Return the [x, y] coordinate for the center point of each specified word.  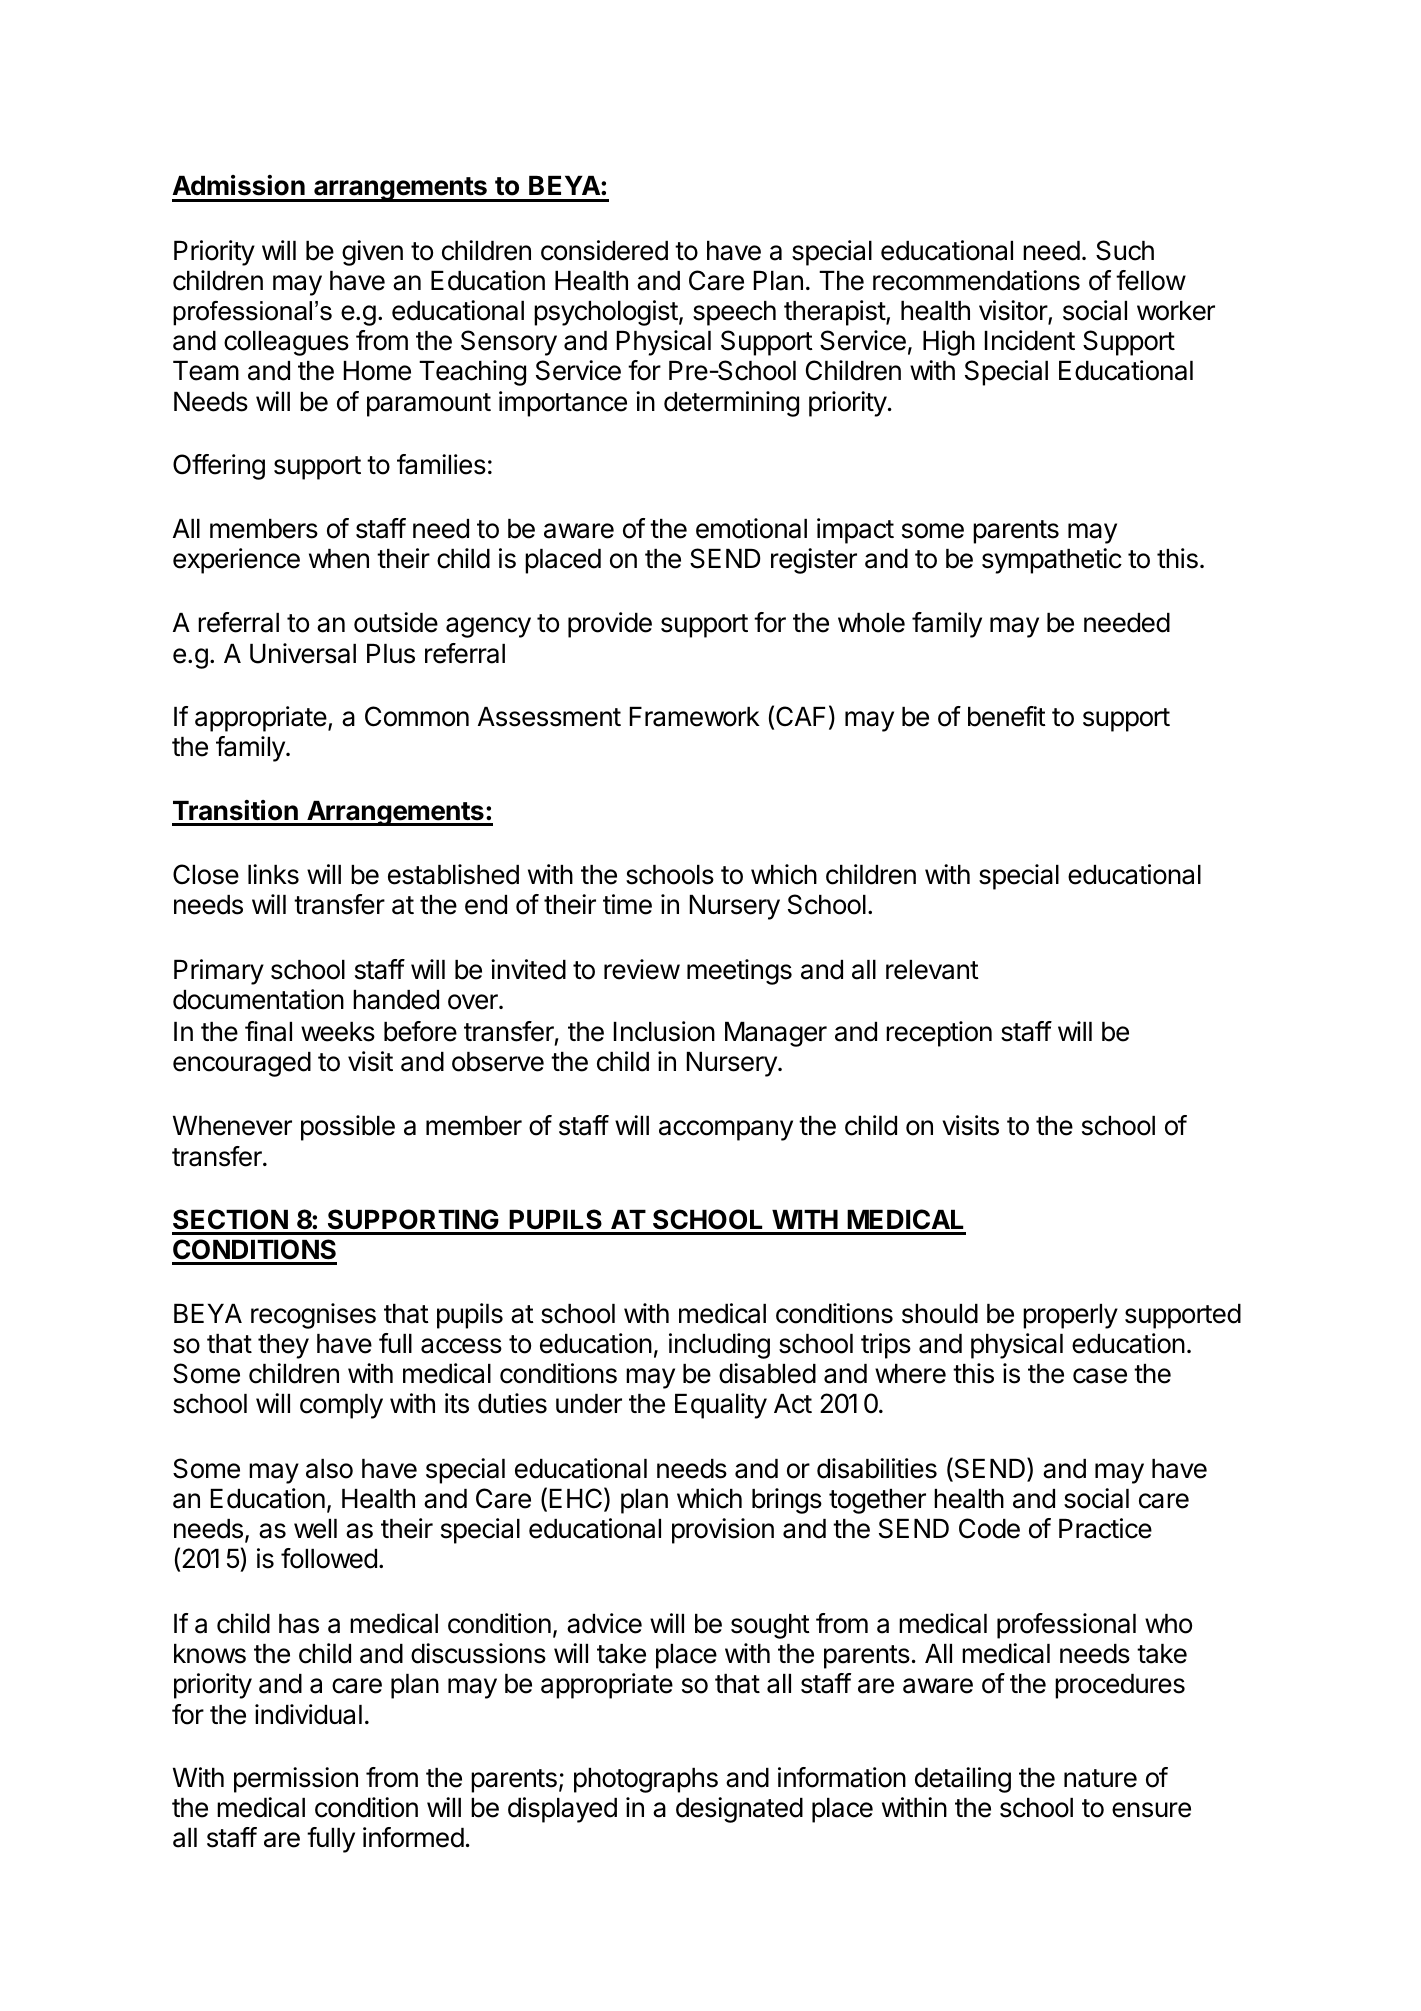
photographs [646, 1780]
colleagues [286, 343]
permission [296, 1780]
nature [1100, 1778]
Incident [1030, 340]
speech [734, 313]
